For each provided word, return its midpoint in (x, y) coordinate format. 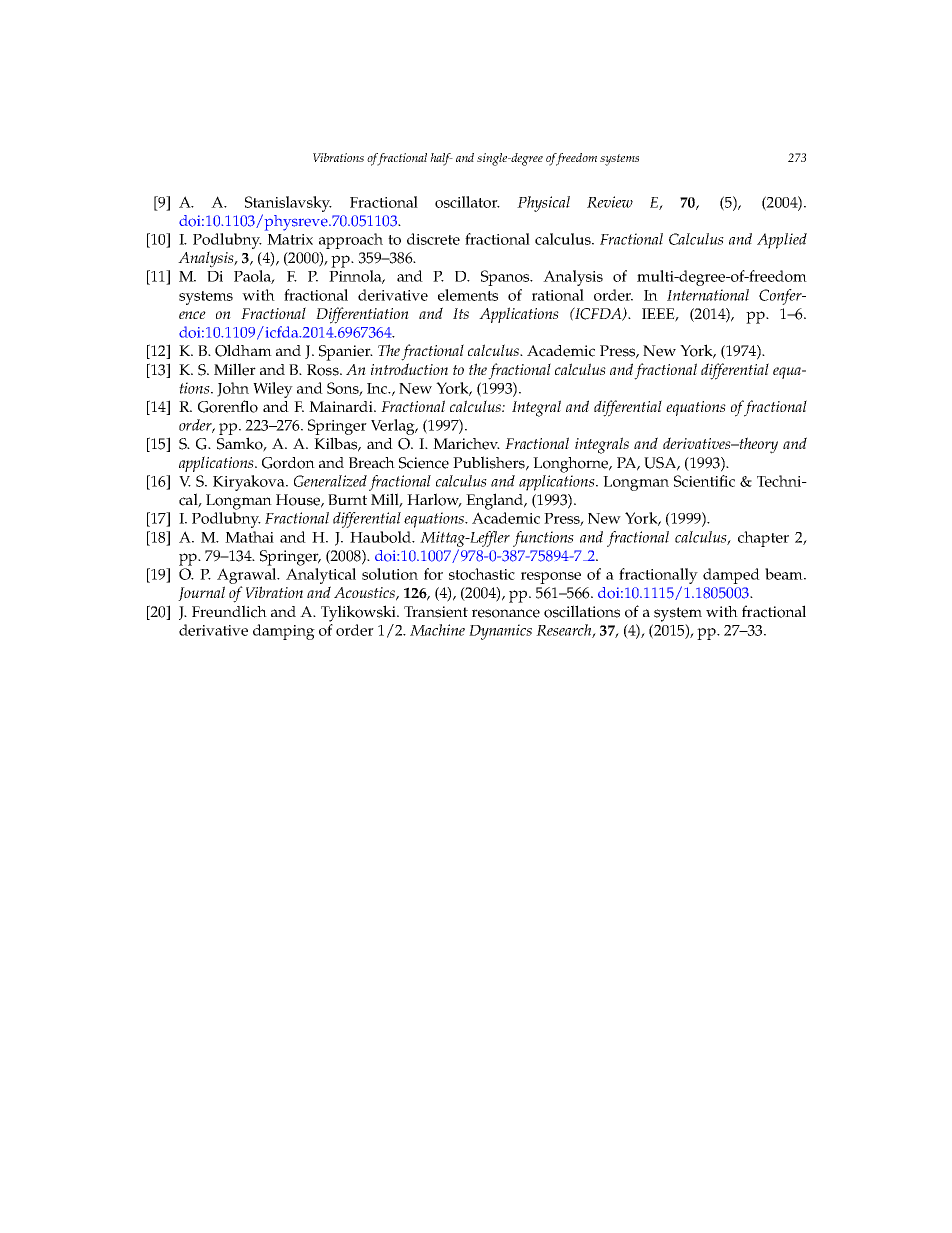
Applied (782, 241)
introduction (409, 369)
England (496, 501)
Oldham (243, 350)
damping (284, 632)
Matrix (290, 239)
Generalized (330, 481)
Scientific (704, 481)
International (708, 295)
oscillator (467, 202)
